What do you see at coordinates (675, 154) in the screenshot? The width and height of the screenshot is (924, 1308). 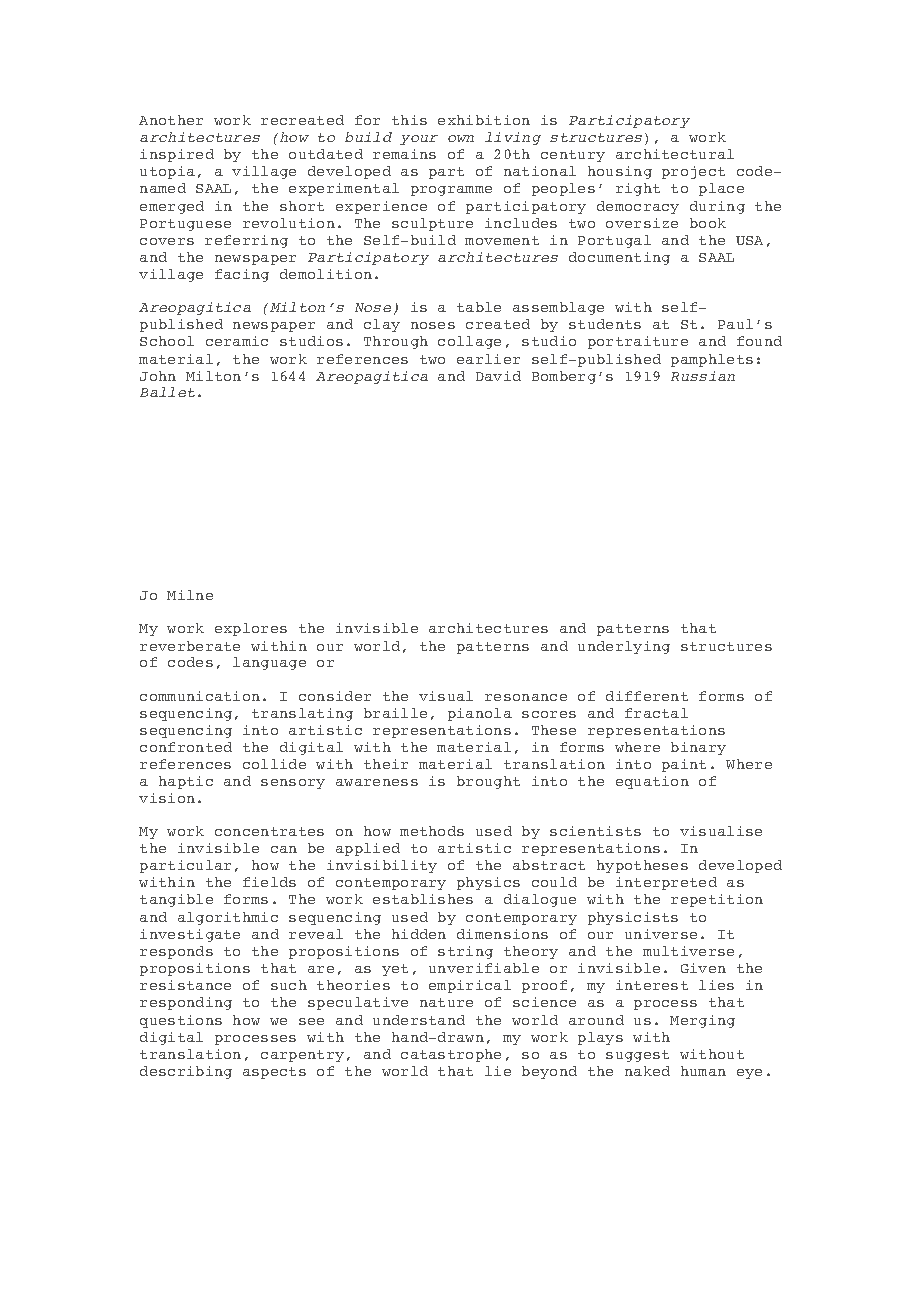 I see `architectural` at bounding box center [675, 154].
